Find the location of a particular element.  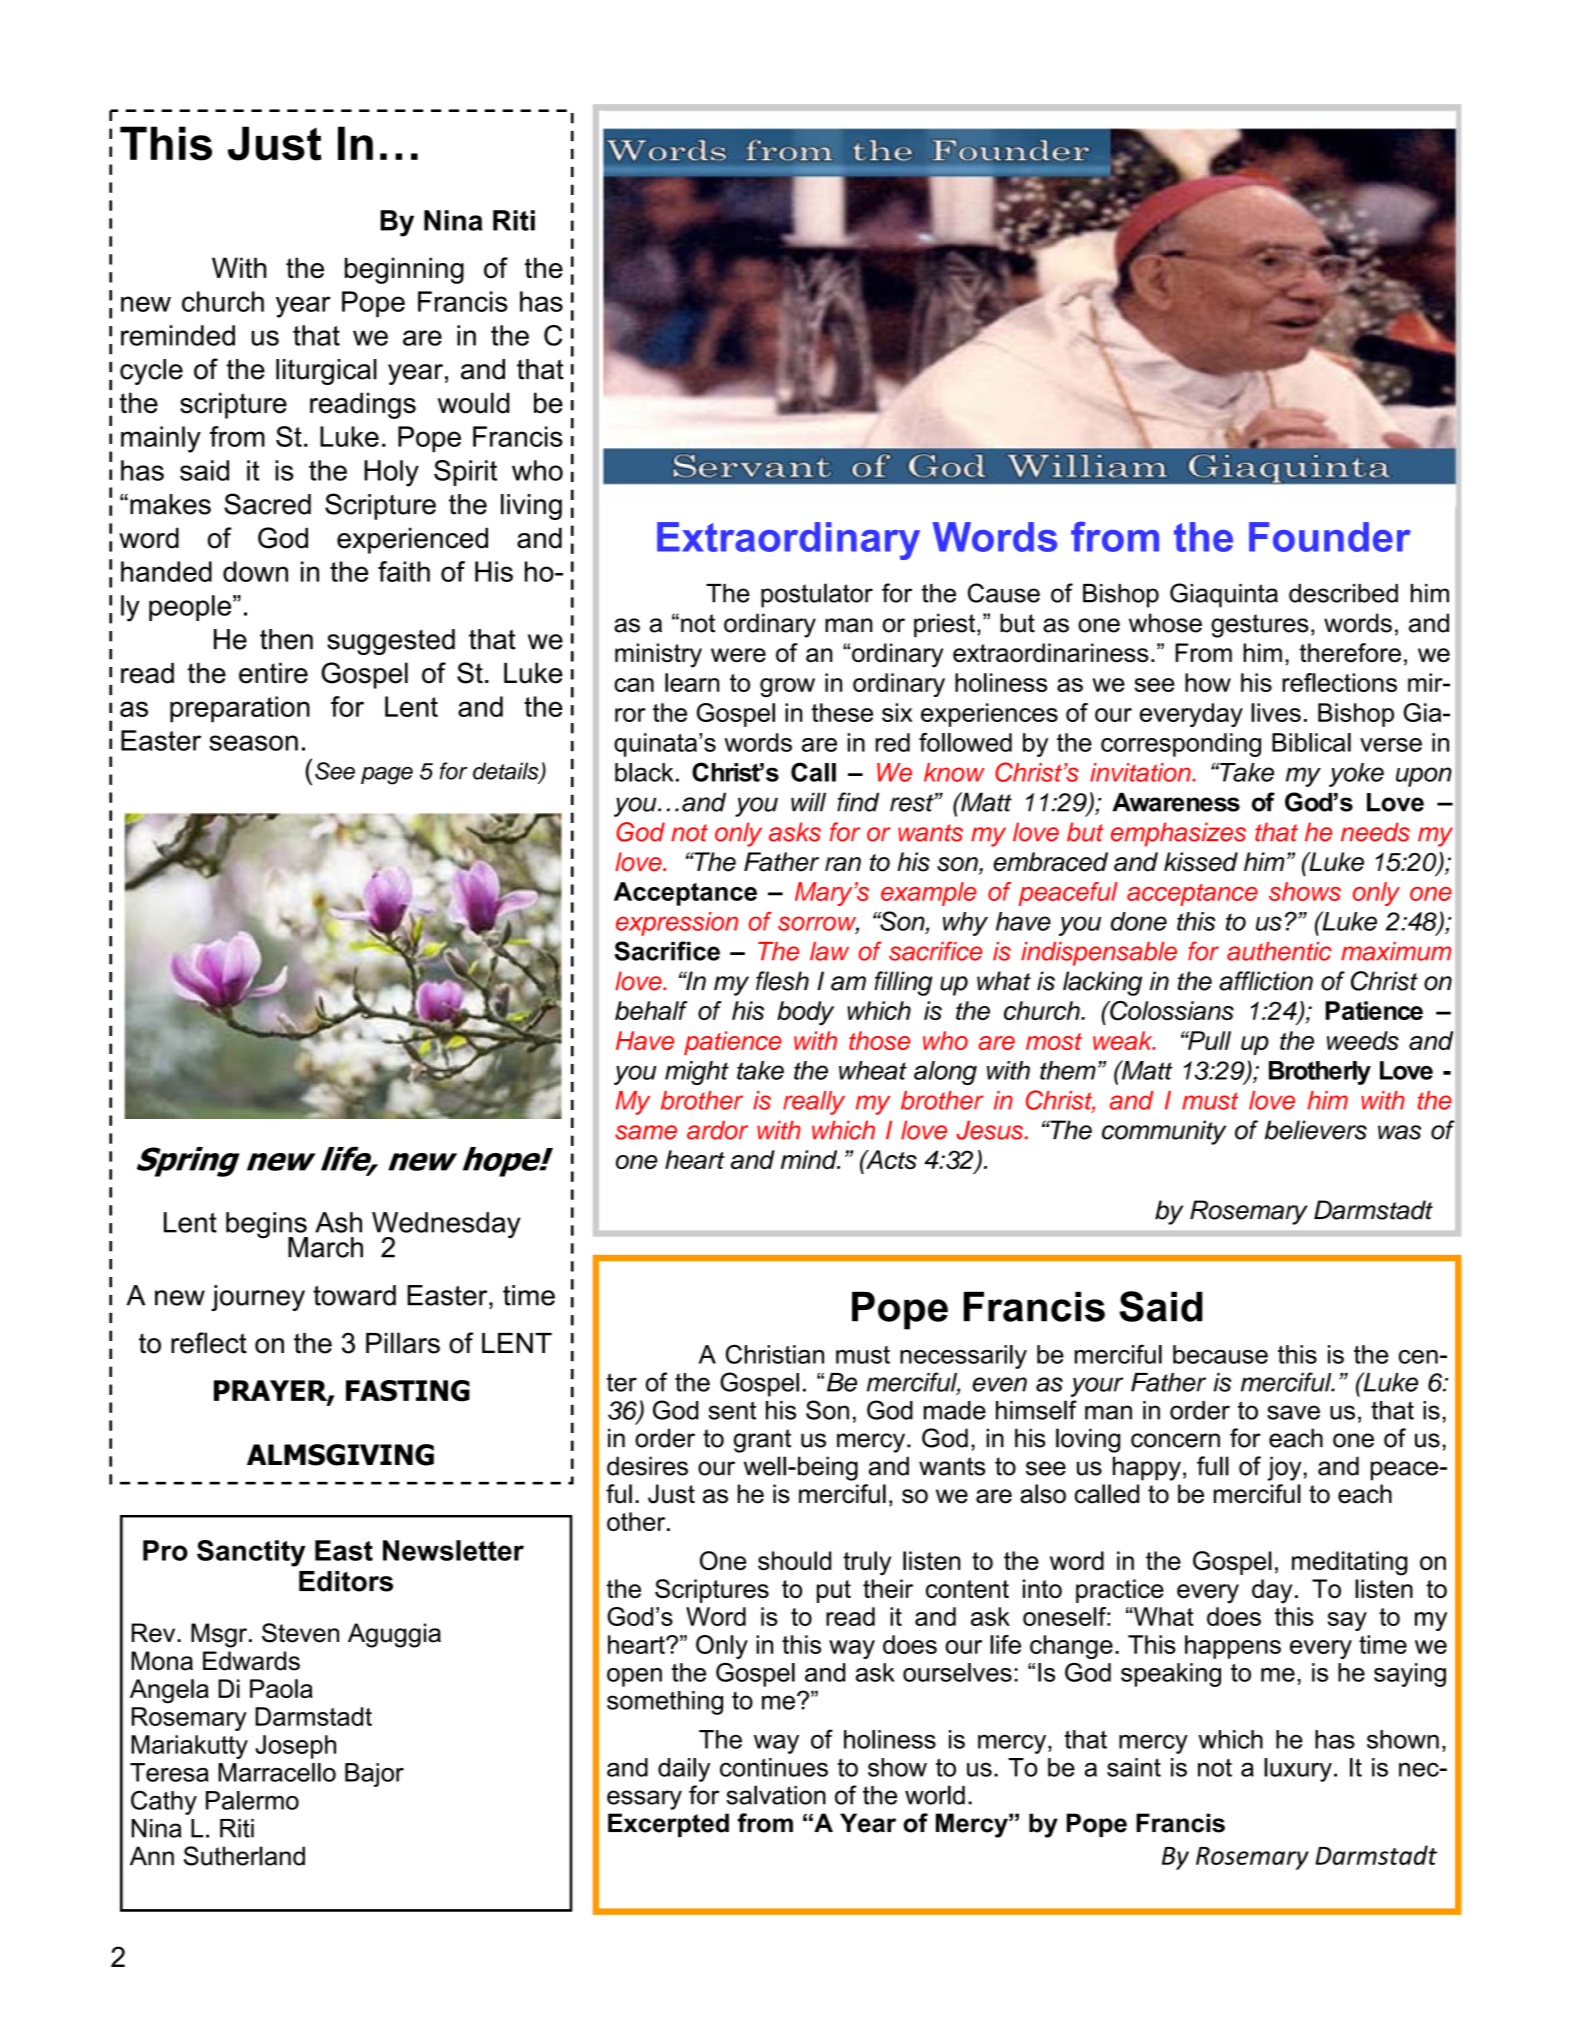

Ash is located at coordinates (338, 1222).
